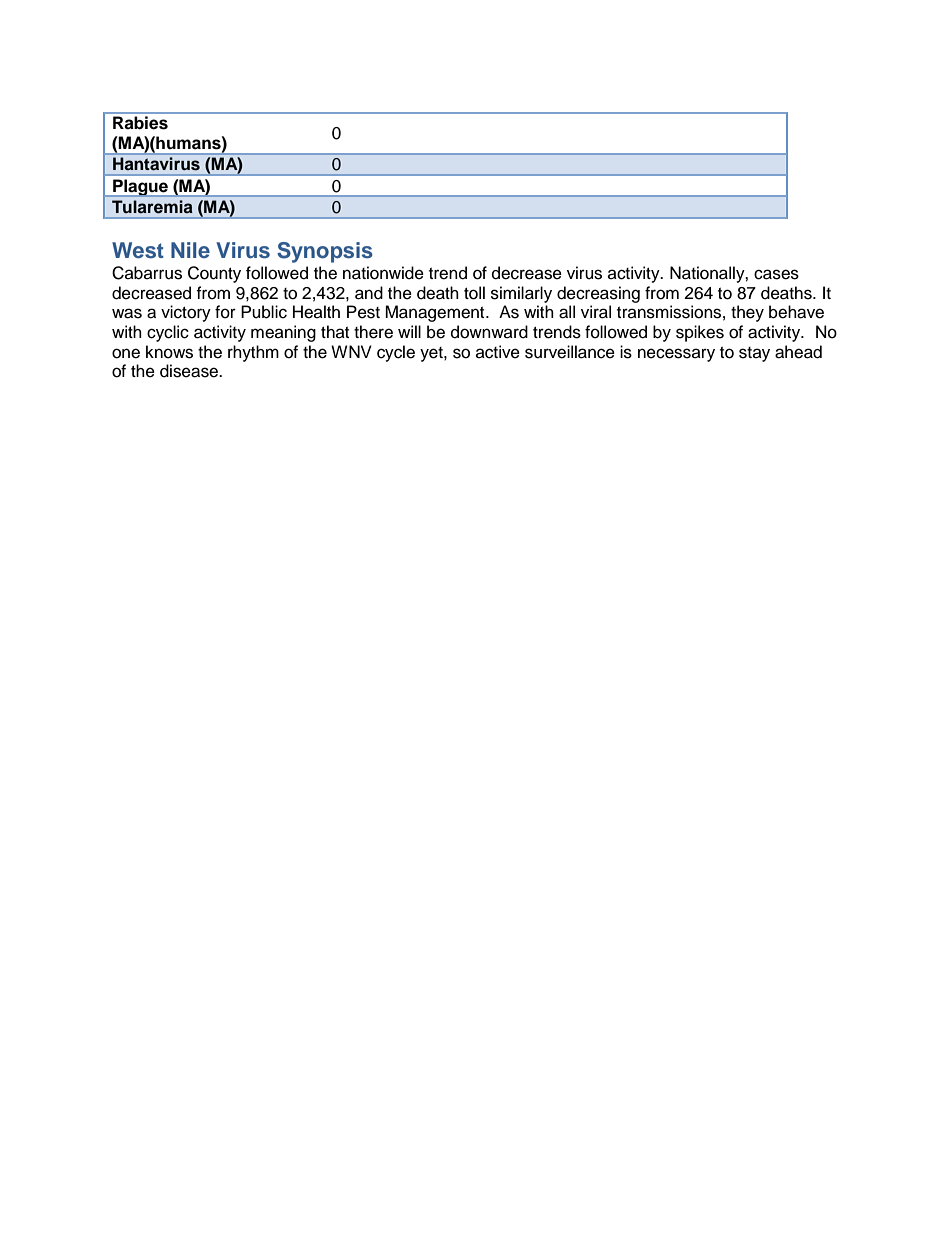 Image resolution: width=952 pixels, height=1233 pixels. I want to click on cases, so click(776, 274).
